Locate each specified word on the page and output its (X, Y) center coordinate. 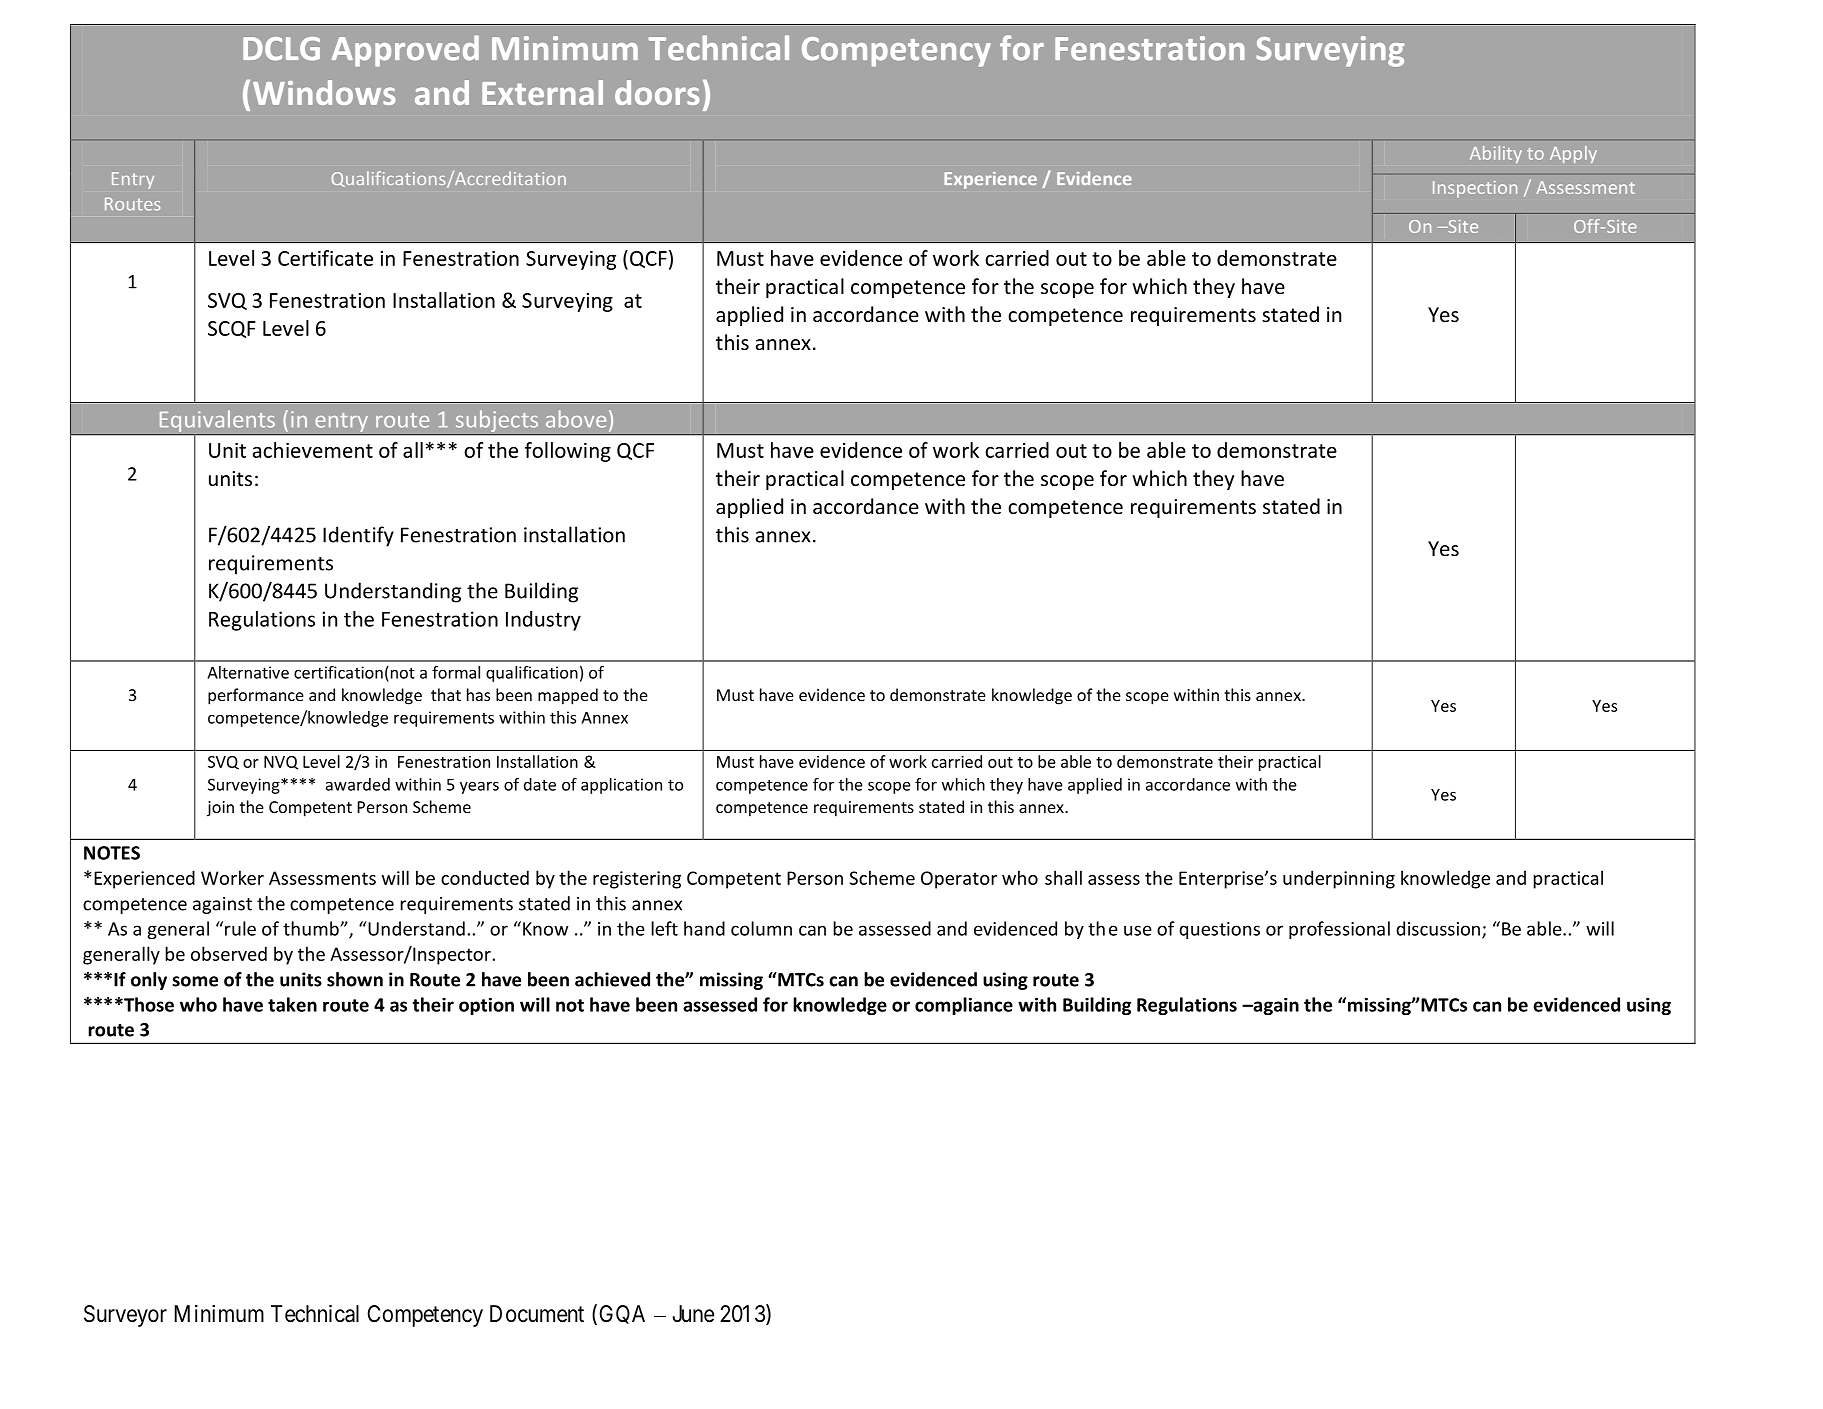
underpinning (1339, 879)
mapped (568, 696)
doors (657, 92)
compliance (964, 1006)
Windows (324, 92)
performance (256, 696)
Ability (1496, 154)
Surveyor (125, 1316)
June (693, 1314)
